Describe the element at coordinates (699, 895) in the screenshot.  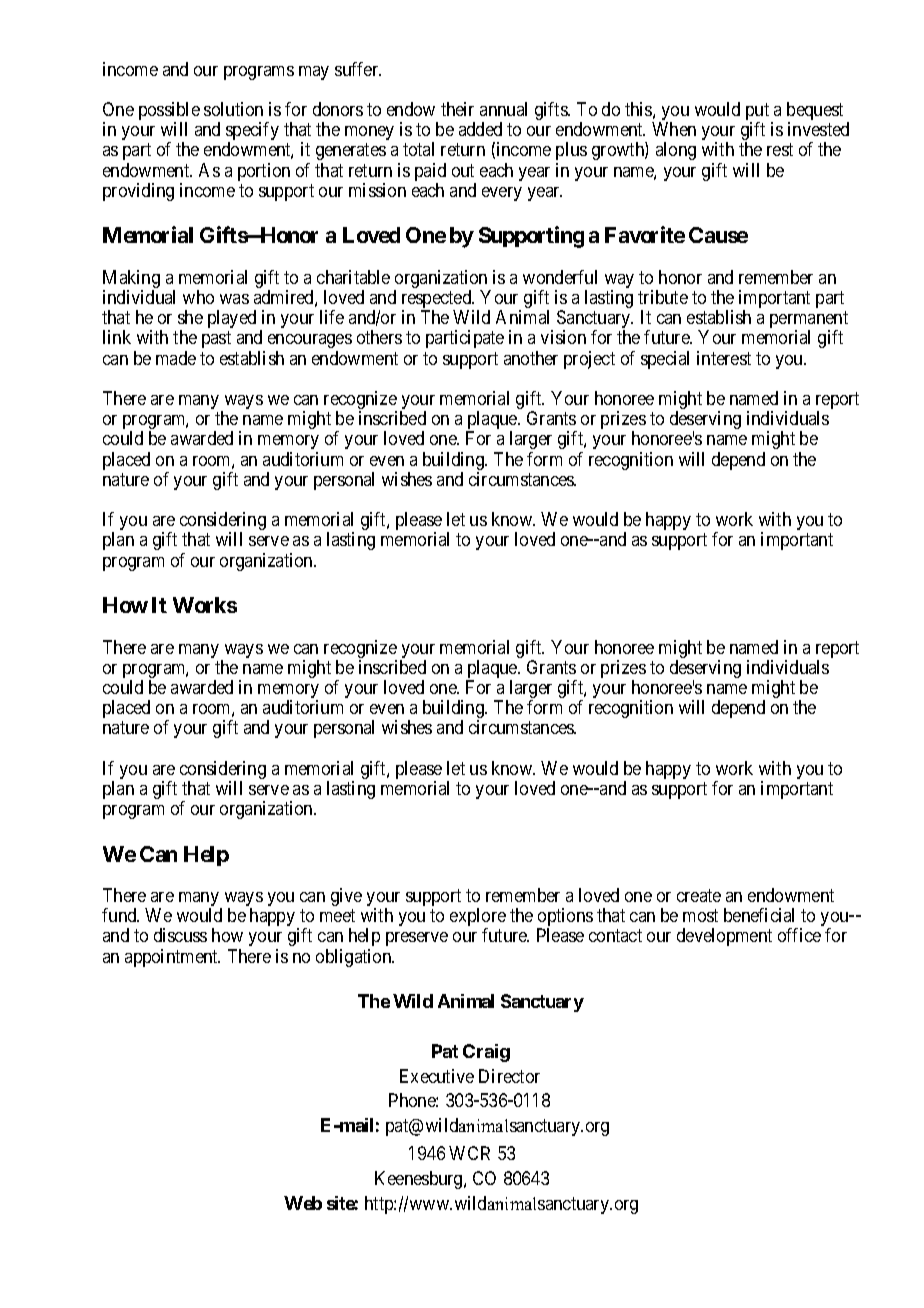
I see `create` at that location.
